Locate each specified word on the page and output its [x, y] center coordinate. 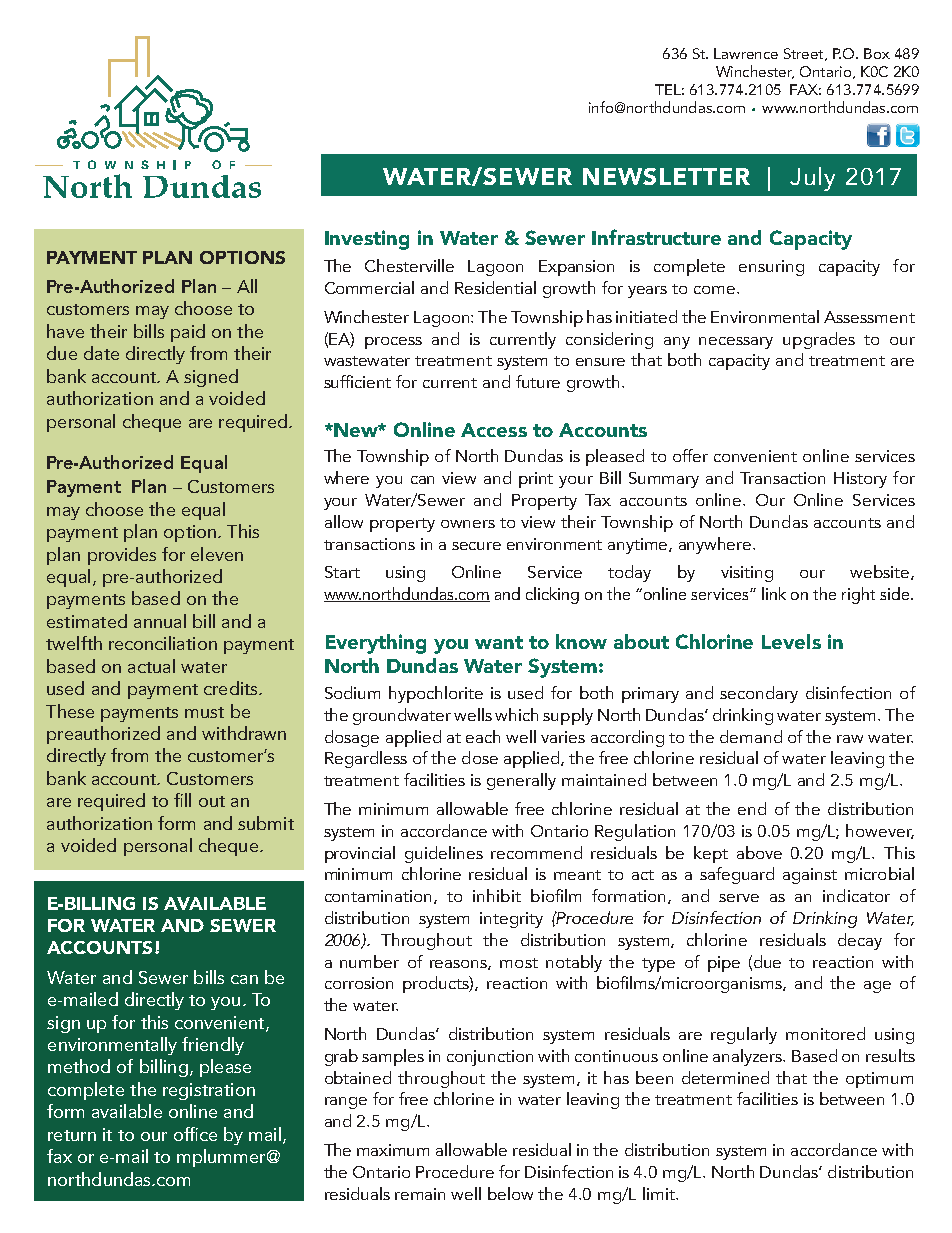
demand [751, 736]
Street [805, 54]
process [393, 343]
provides [122, 556]
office [195, 1134]
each [483, 736]
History [860, 480]
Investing [367, 240]
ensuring [771, 268]
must [204, 712]
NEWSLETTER [666, 176]
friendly [213, 1046]
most [519, 963]
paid [188, 333]
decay [860, 941]
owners [468, 524]
